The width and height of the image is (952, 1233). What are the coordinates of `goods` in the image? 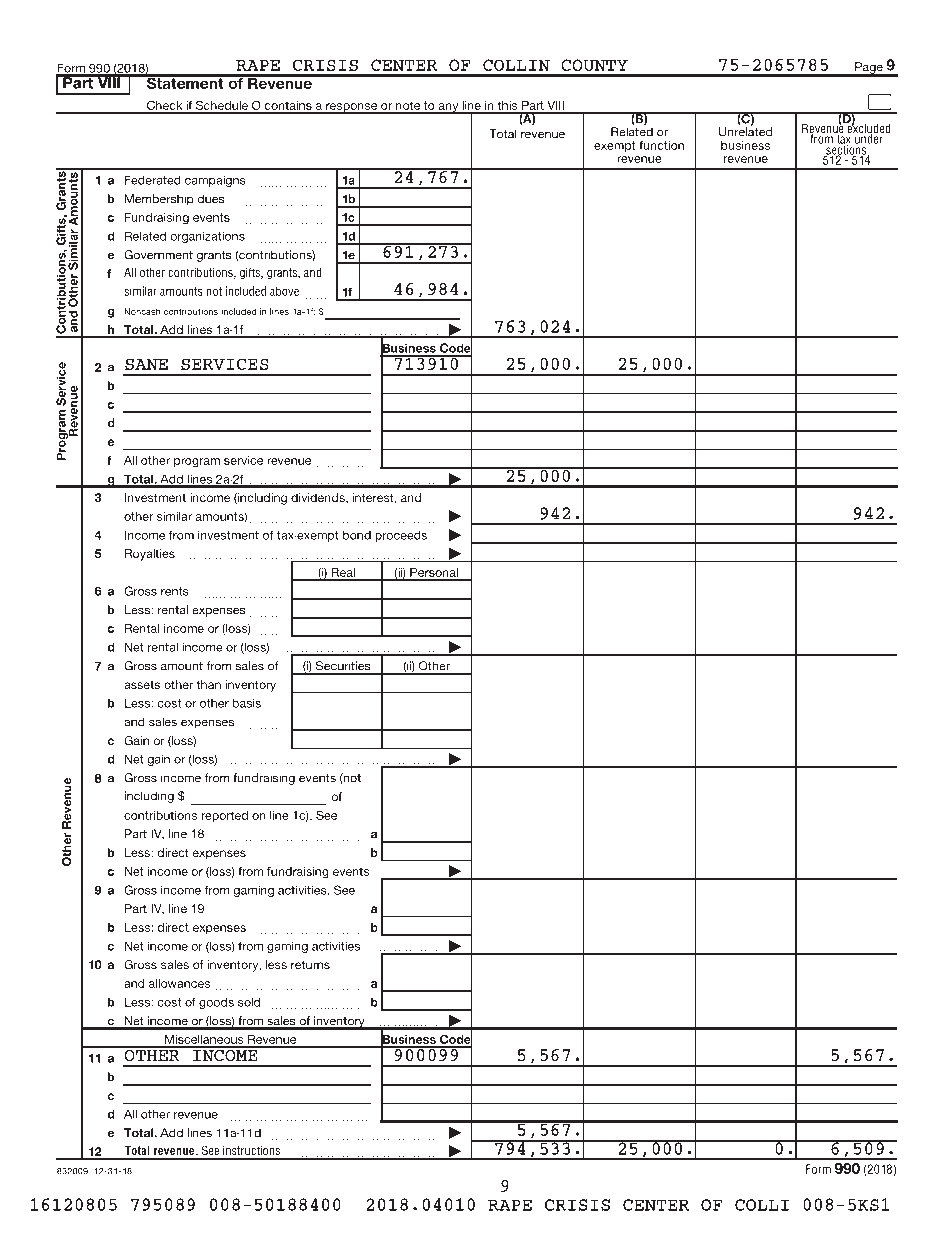 It's located at (216, 1003).
